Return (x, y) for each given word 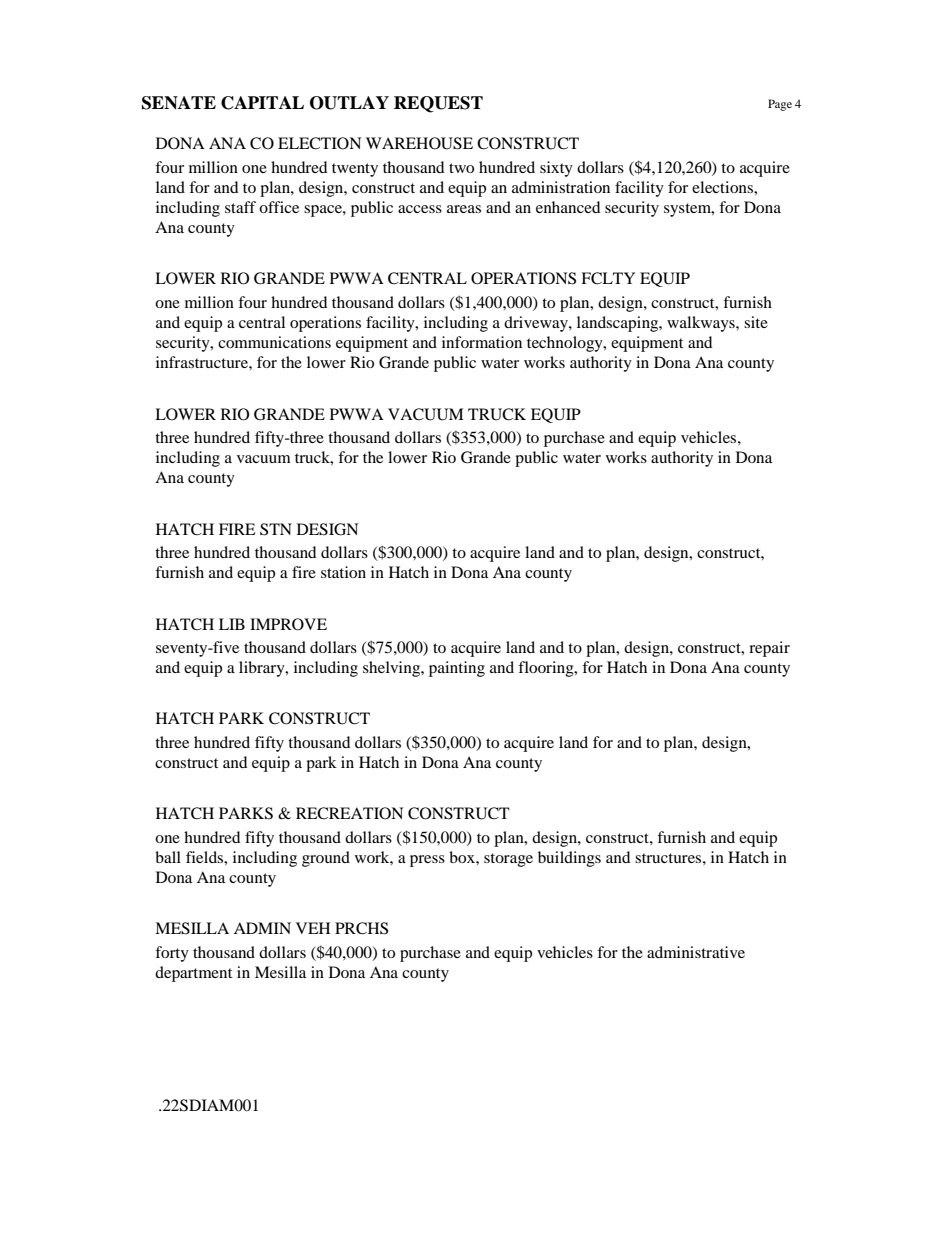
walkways (702, 324)
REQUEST (438, 104)
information (482, 342)
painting (457, 669)
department (193, 974)
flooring (547, 669)
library (263, 669)
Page (780, 105)
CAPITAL (262, 103)
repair (769, 649)
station (343, 572)
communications (274, 342)
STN (276, 529)
